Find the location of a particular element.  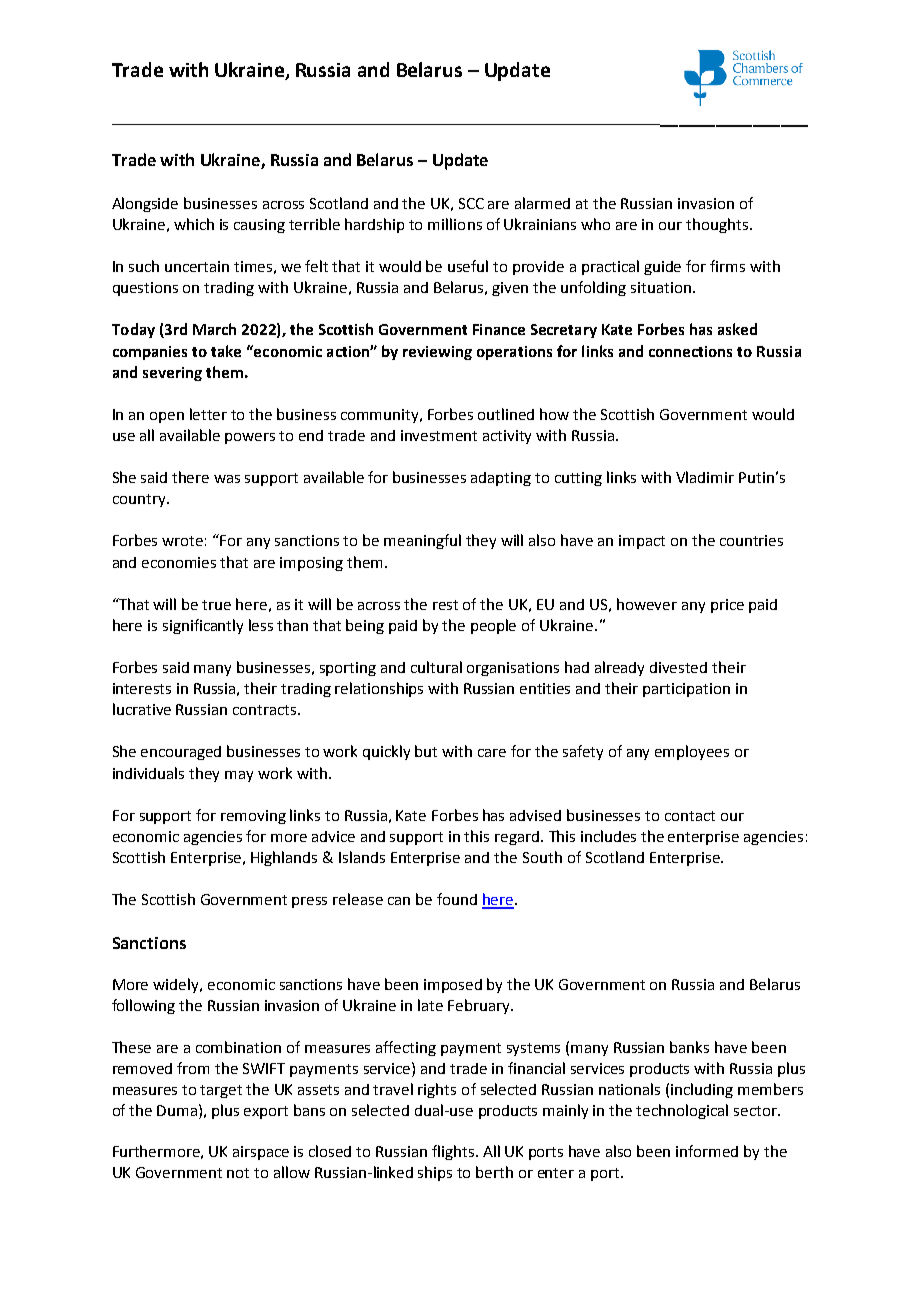

meaningful is located at coordinates (422, 541).
